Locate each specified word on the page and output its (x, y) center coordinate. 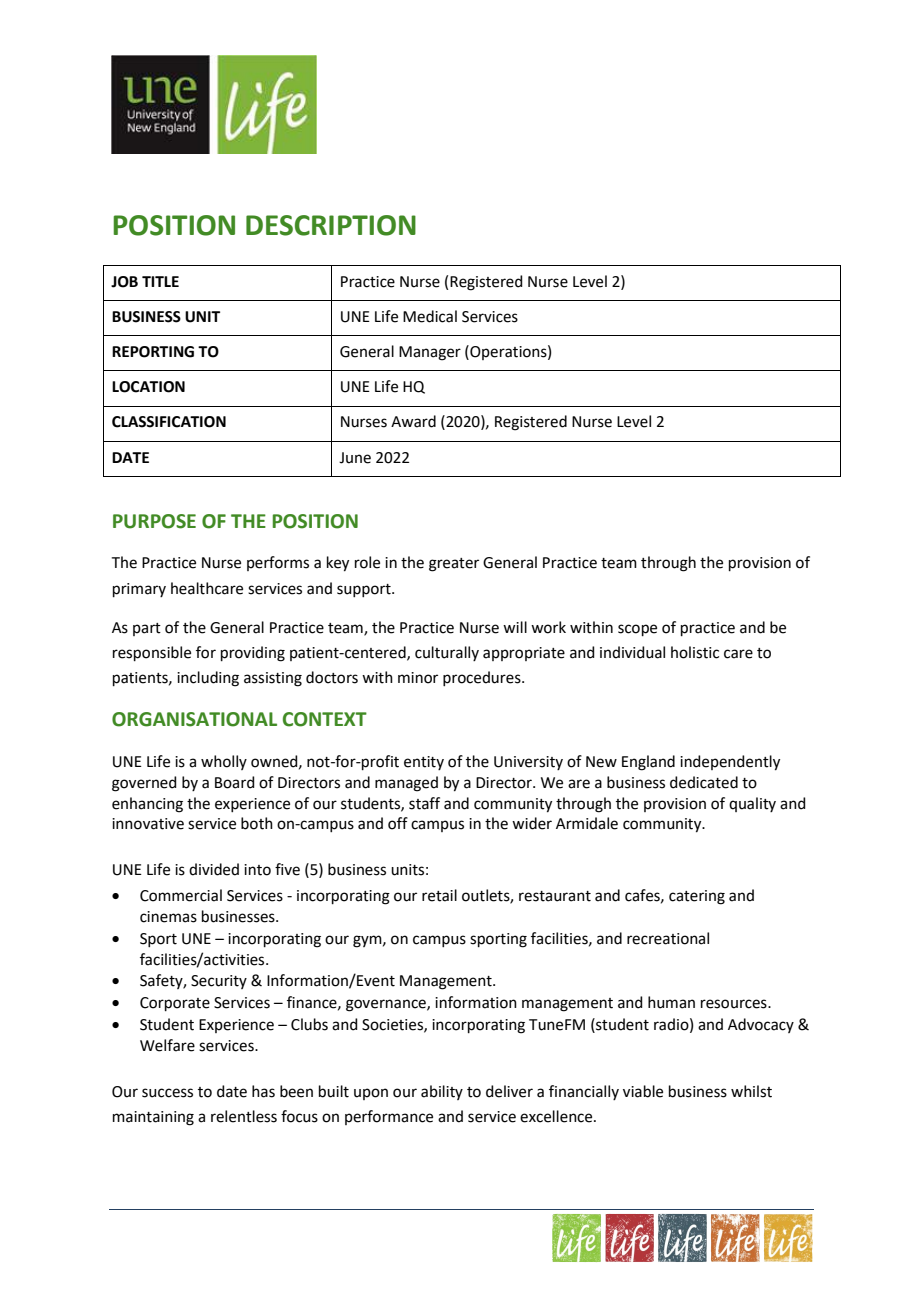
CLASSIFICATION (169, 422)
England (648, 763)
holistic (695, 652)
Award (413, 421)
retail (439, 895)
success (167, 1093)
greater (454, 565)
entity (424, 763)
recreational (668, 938)
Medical (430, 316)
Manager (430, 353)
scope (637, 630)
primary (139, 590)
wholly (224, 762)
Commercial (181, 895)
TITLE (160, 281)
